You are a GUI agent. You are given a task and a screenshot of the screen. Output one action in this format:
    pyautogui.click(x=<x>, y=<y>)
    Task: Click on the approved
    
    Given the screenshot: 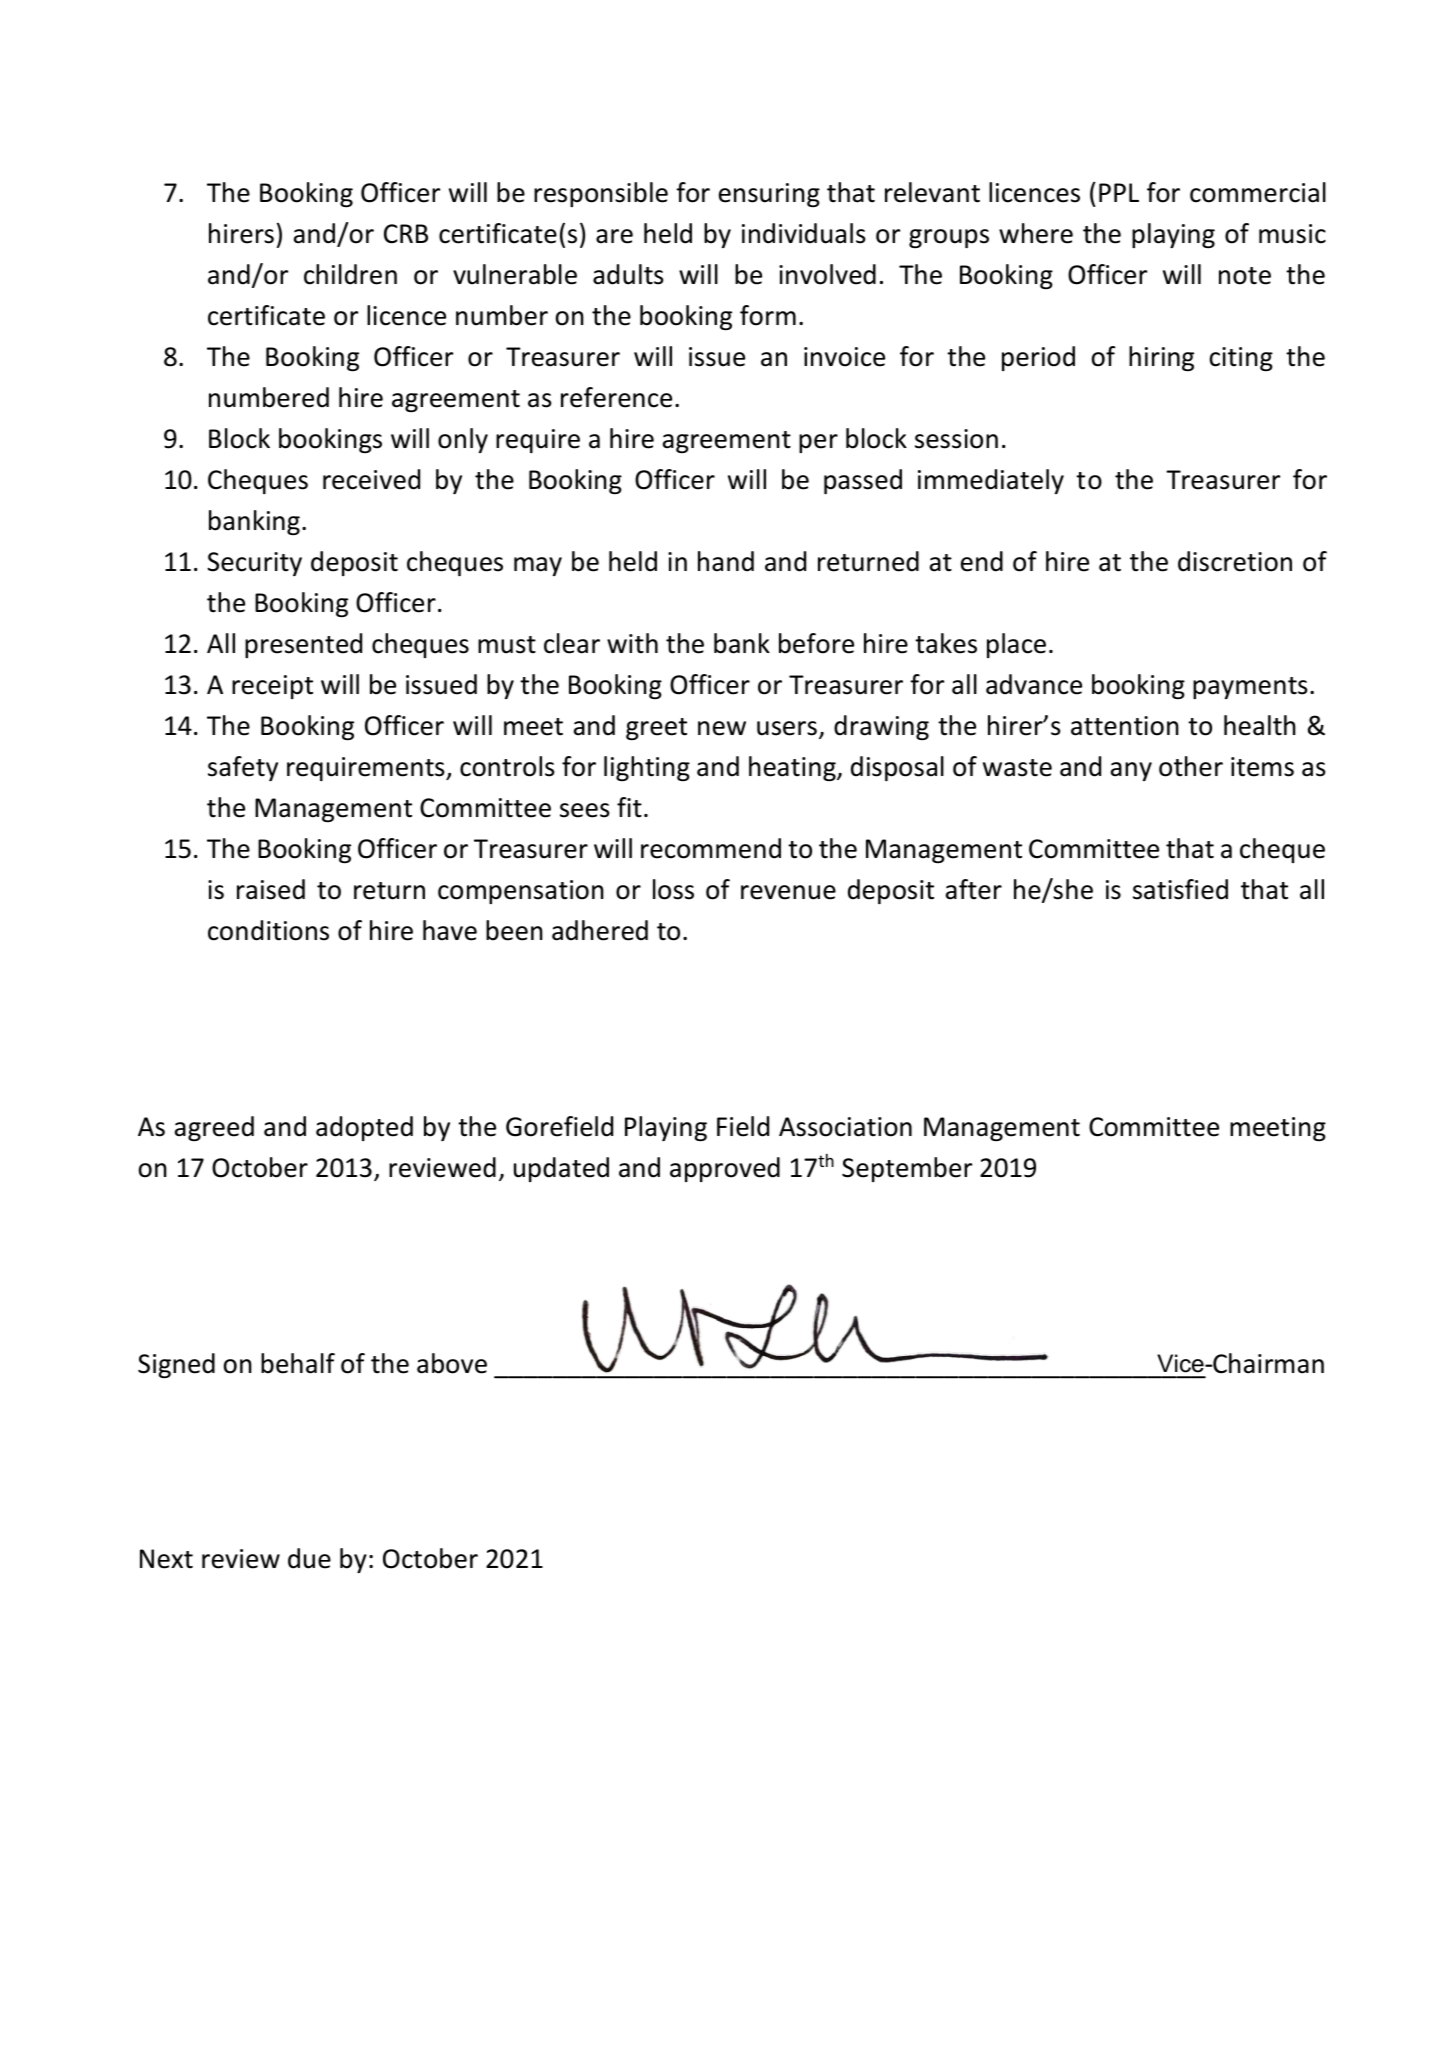 What is the action you would take?
    pyautogui.click(x=725, y=1169)
